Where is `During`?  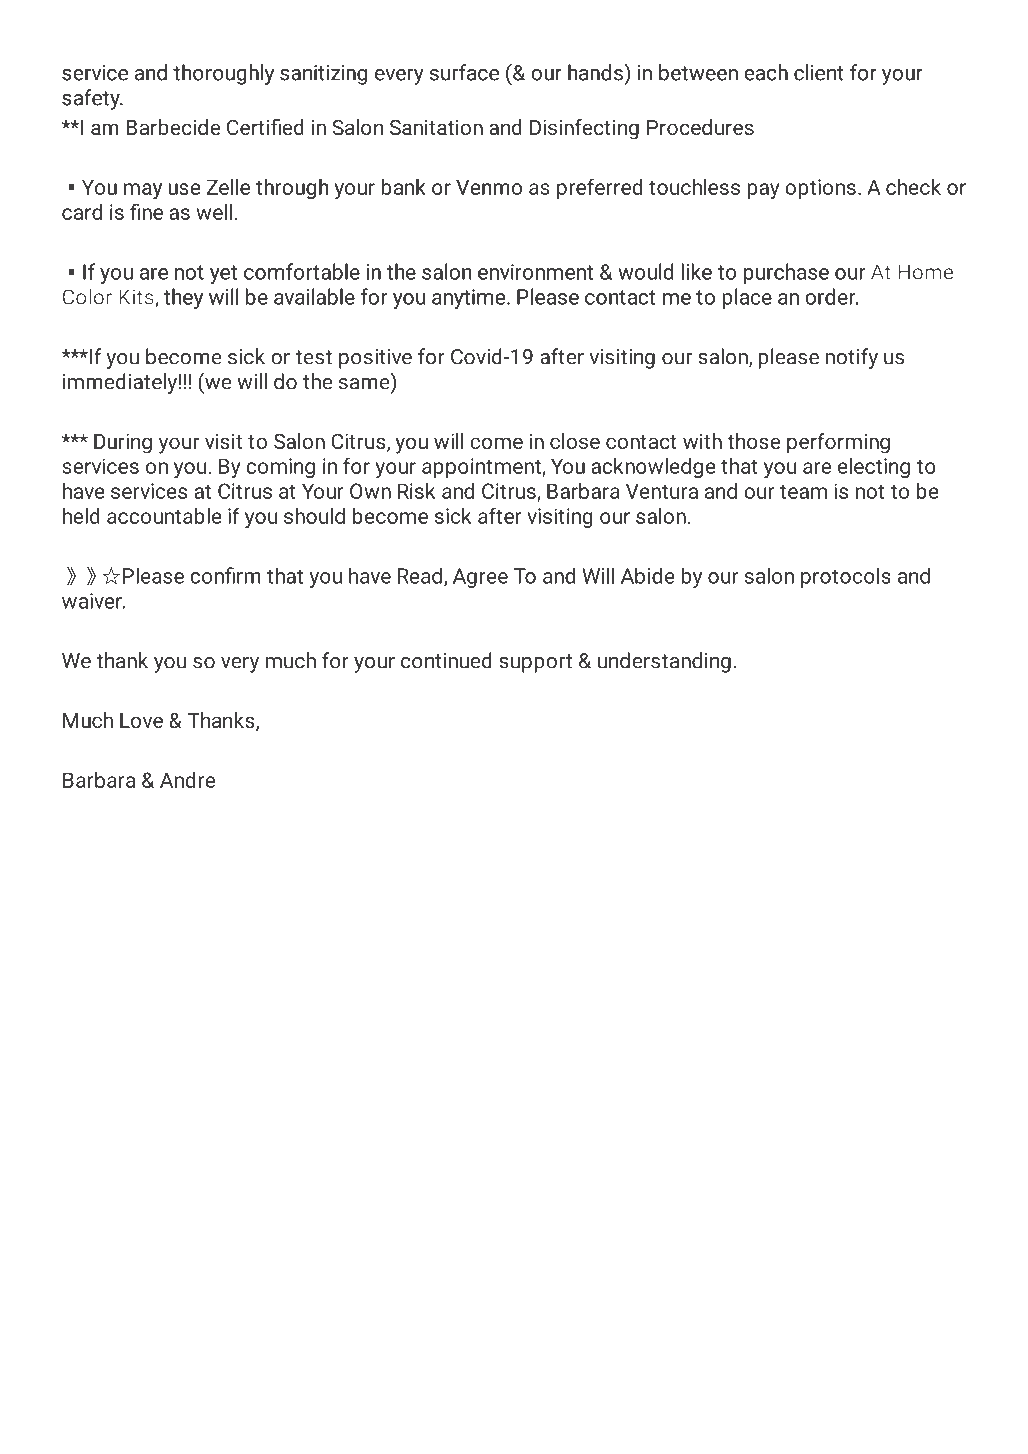 During is located at coordinates (123, 444).
